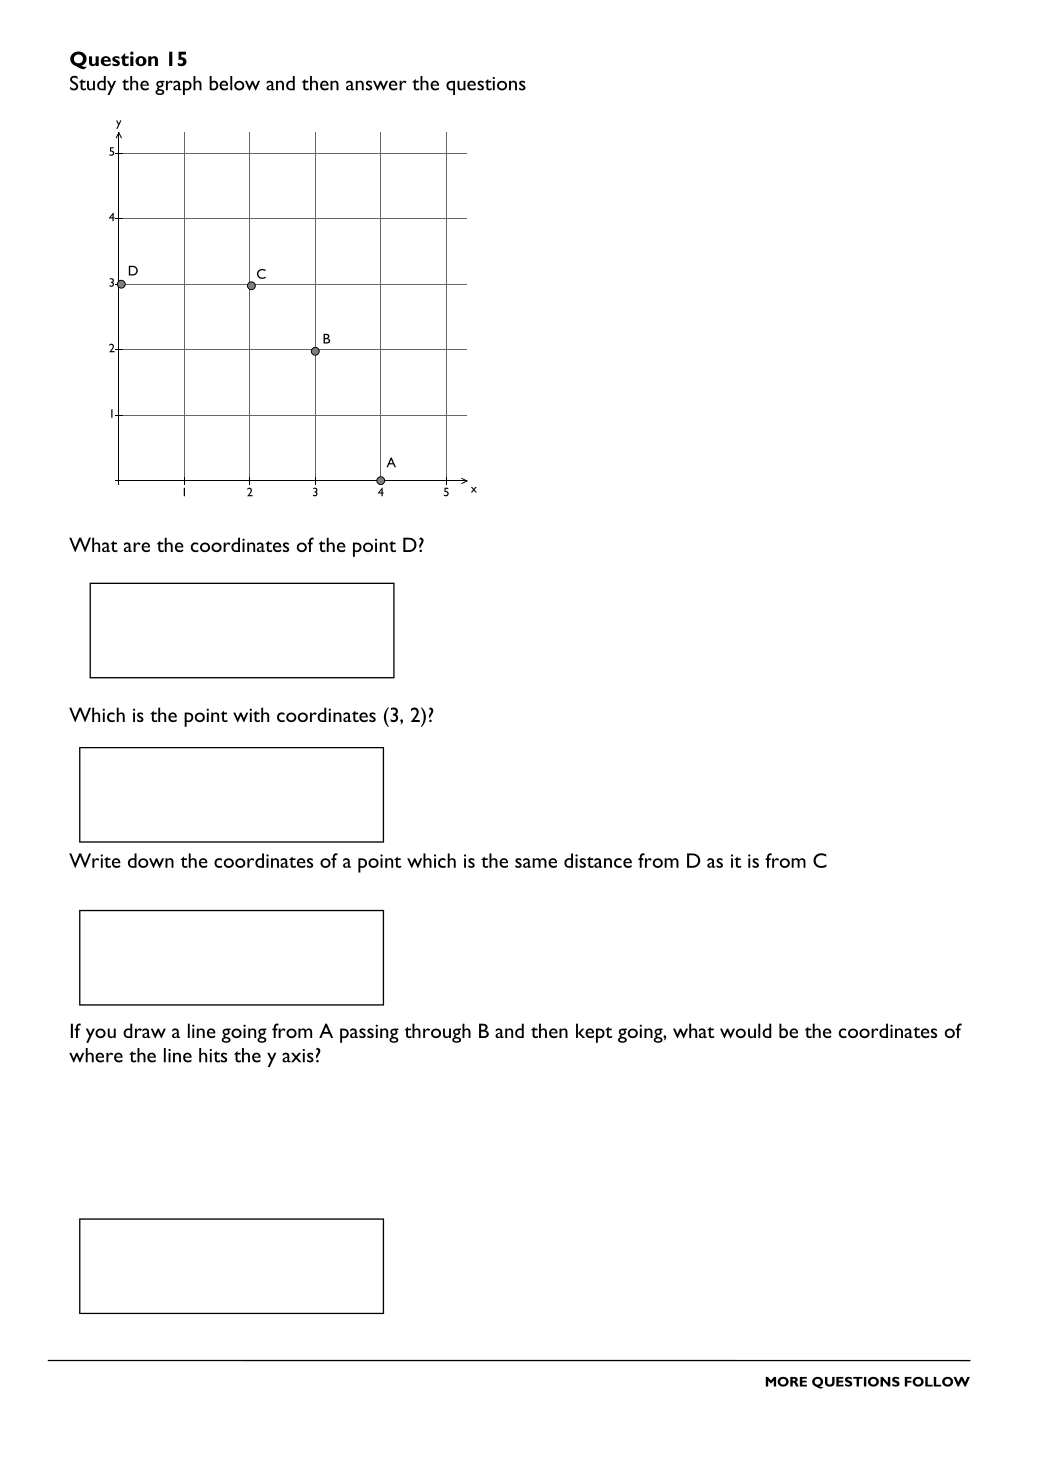 The height and width of the page is (1470, 1039). I want to click on below, so click(234, 83).
